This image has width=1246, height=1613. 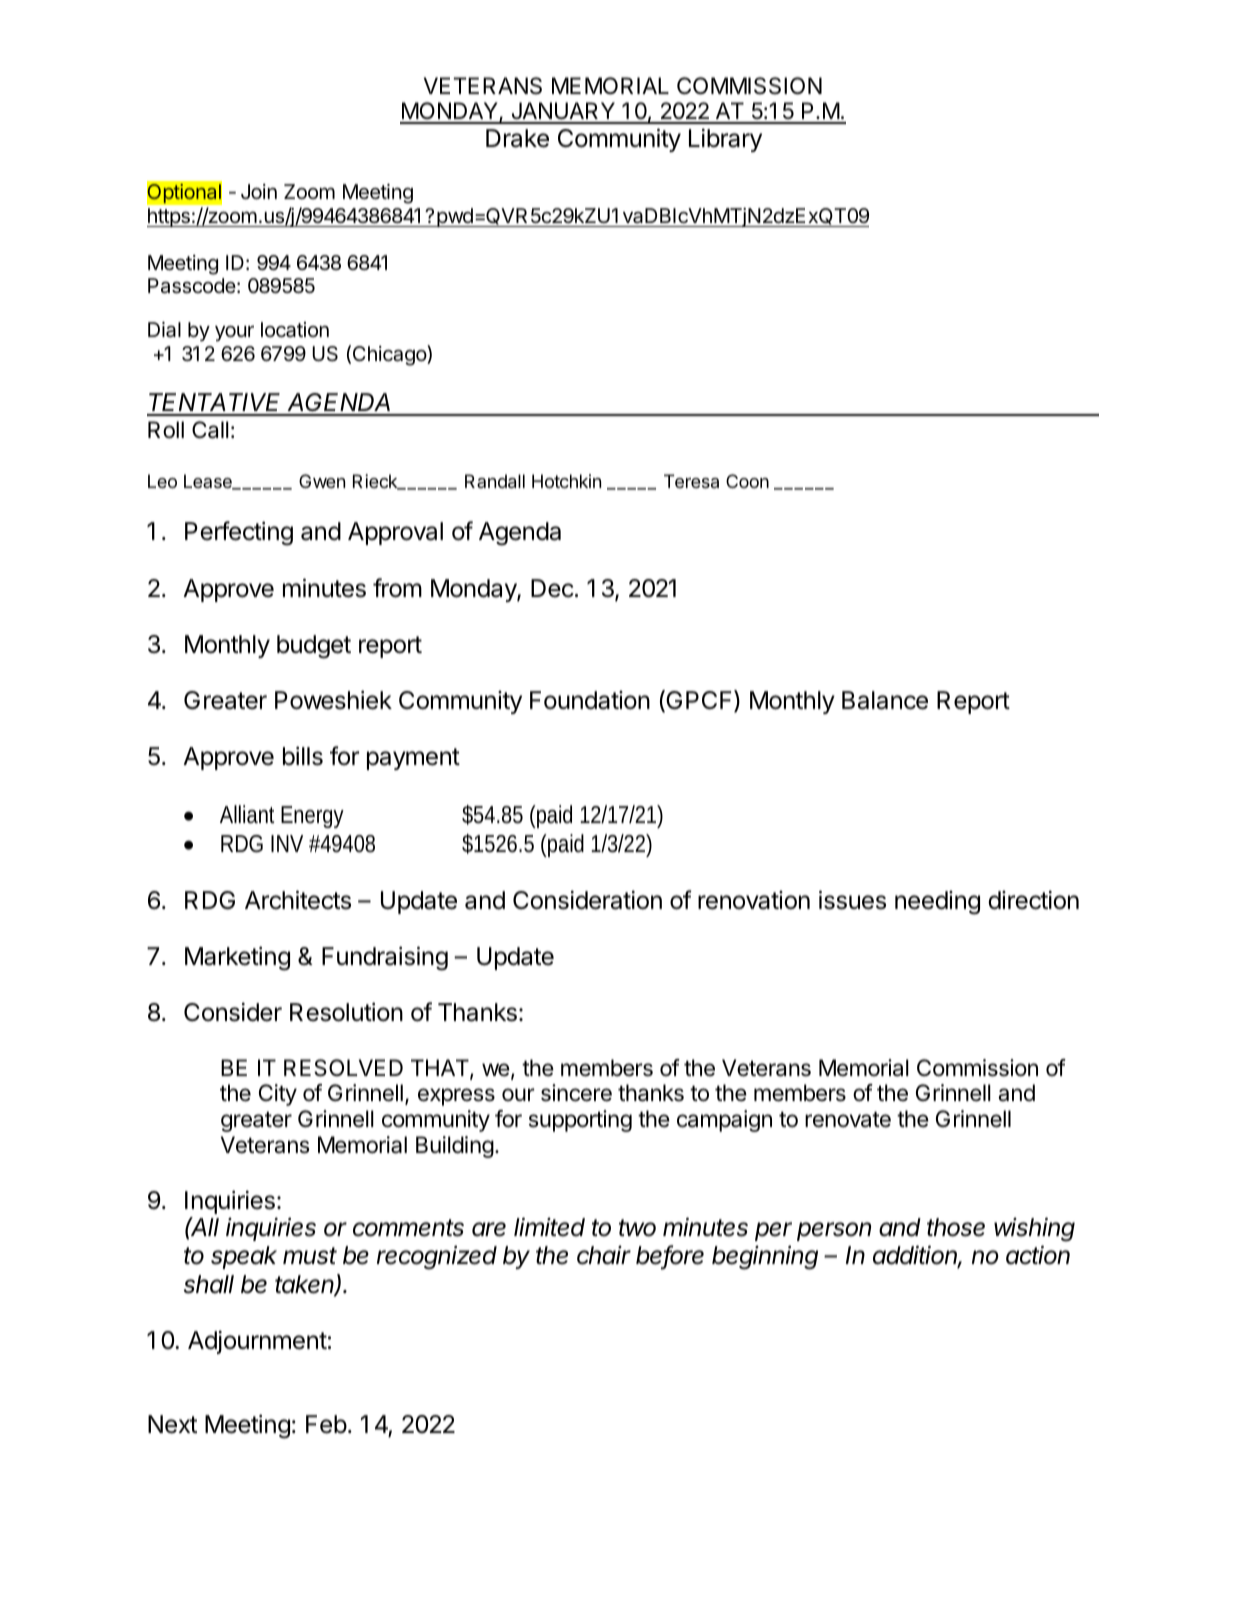 What do you see at coordinates (259, 191) in the image?
I see `Join` at bounding box center [259, 191].
